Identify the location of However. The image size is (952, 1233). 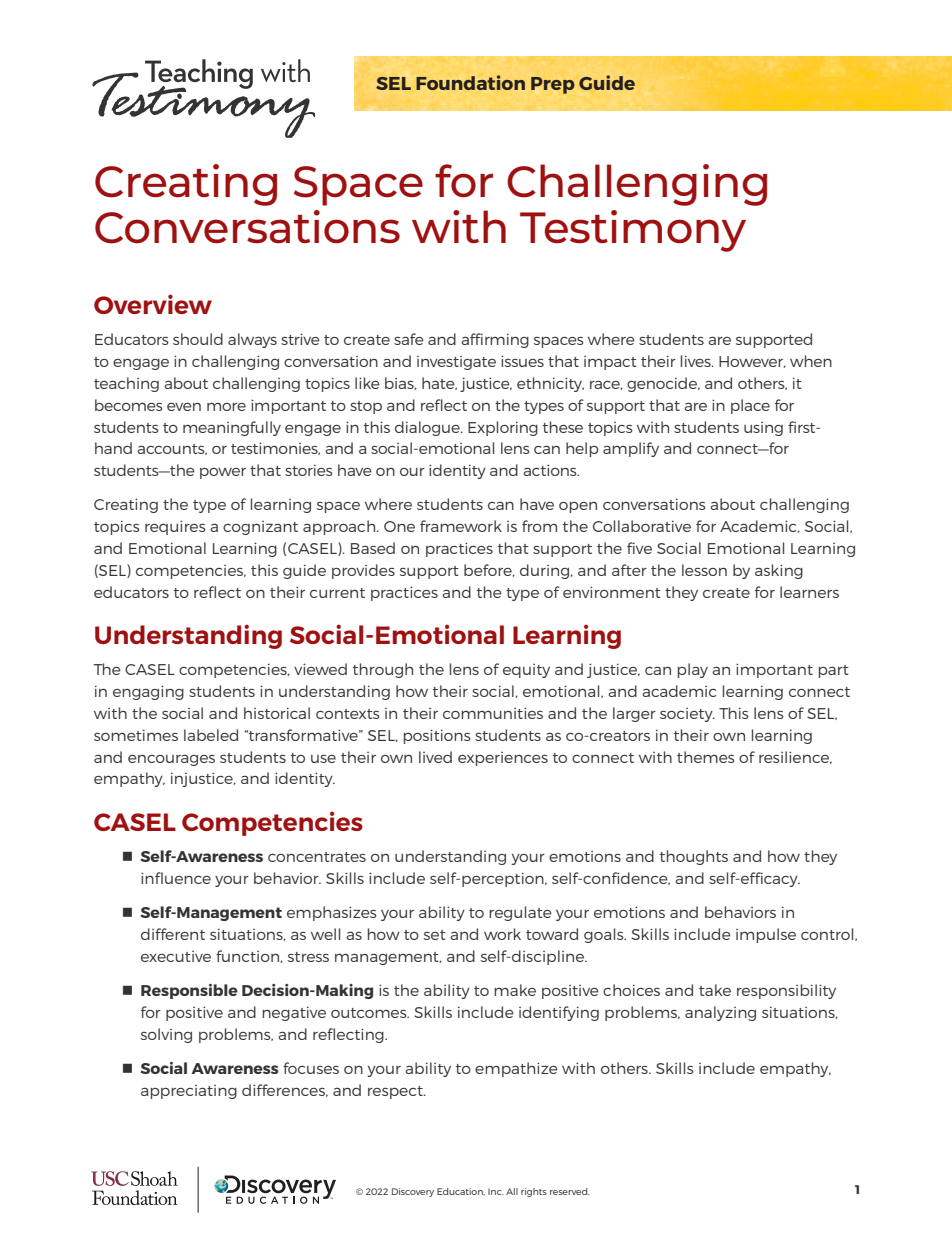
(752, 362).
